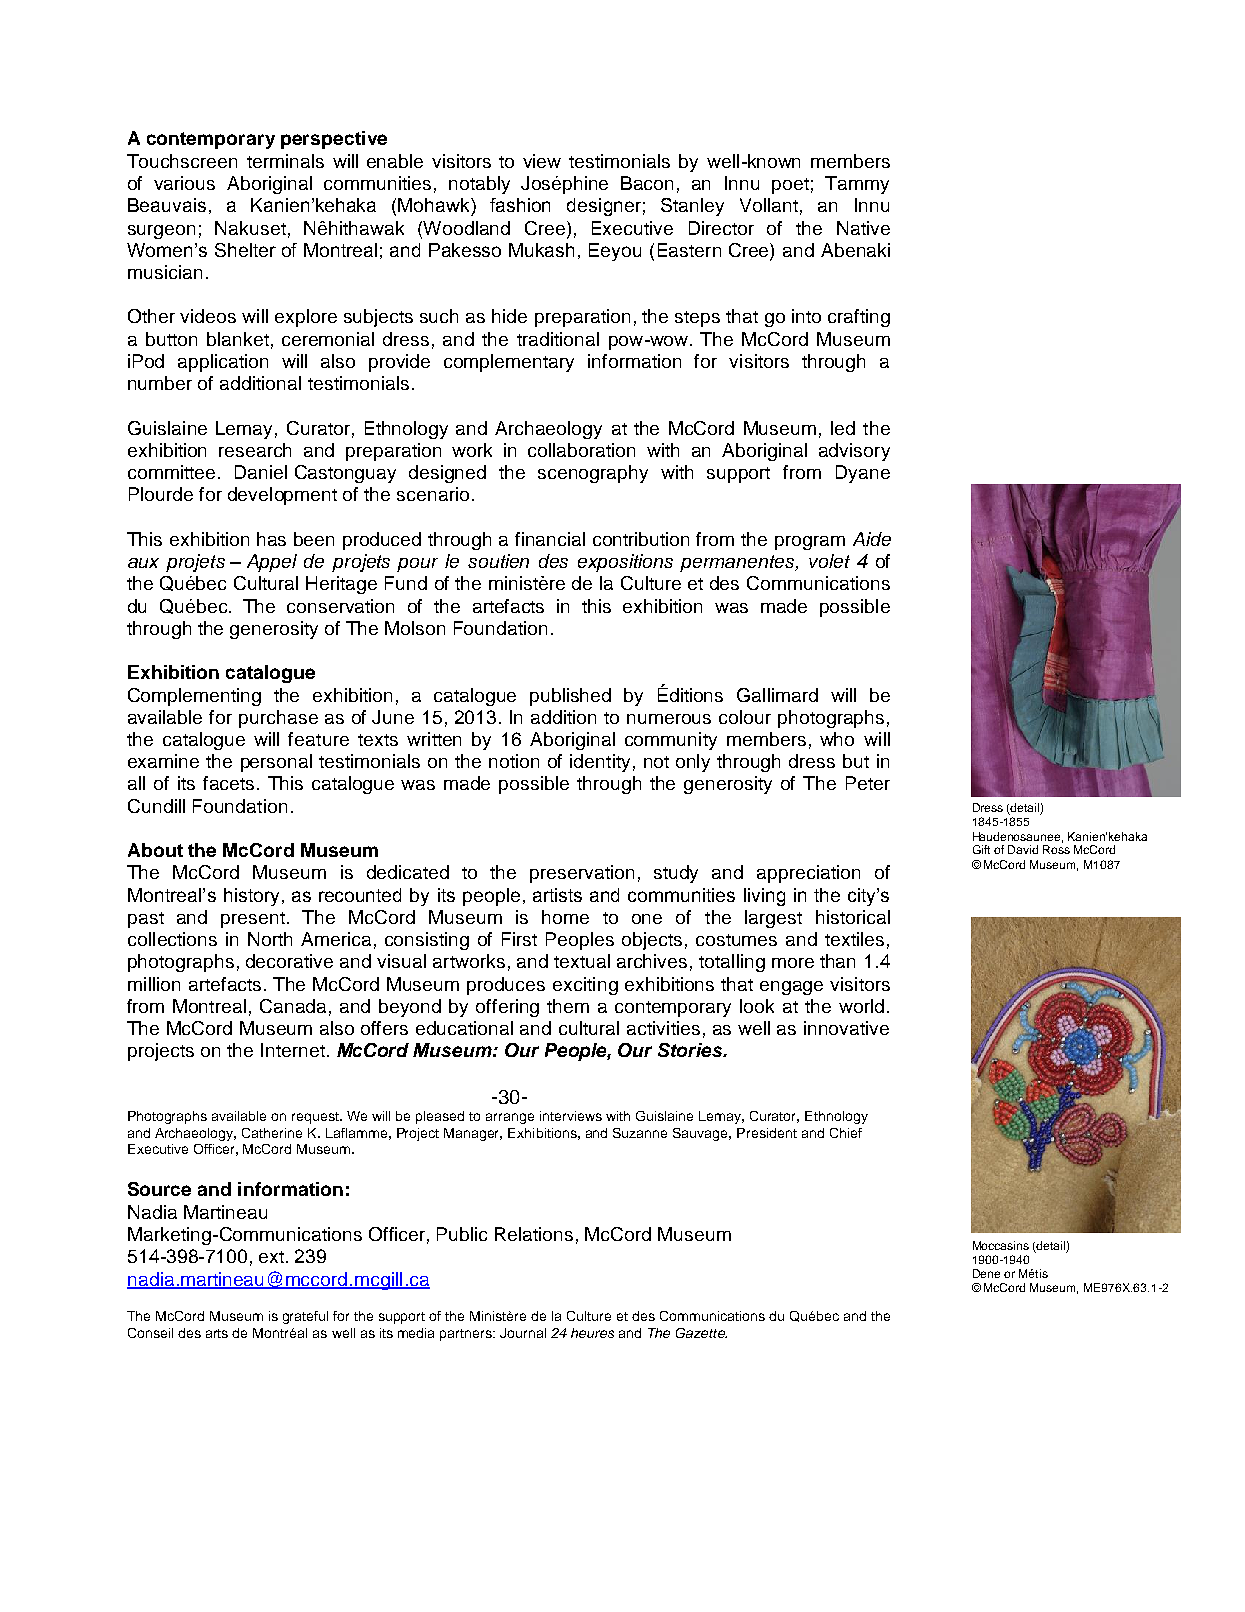  What do you see at coordinates (872, 539) in the screenshot?
I see `Aide` at bounding box center [872, 539].
